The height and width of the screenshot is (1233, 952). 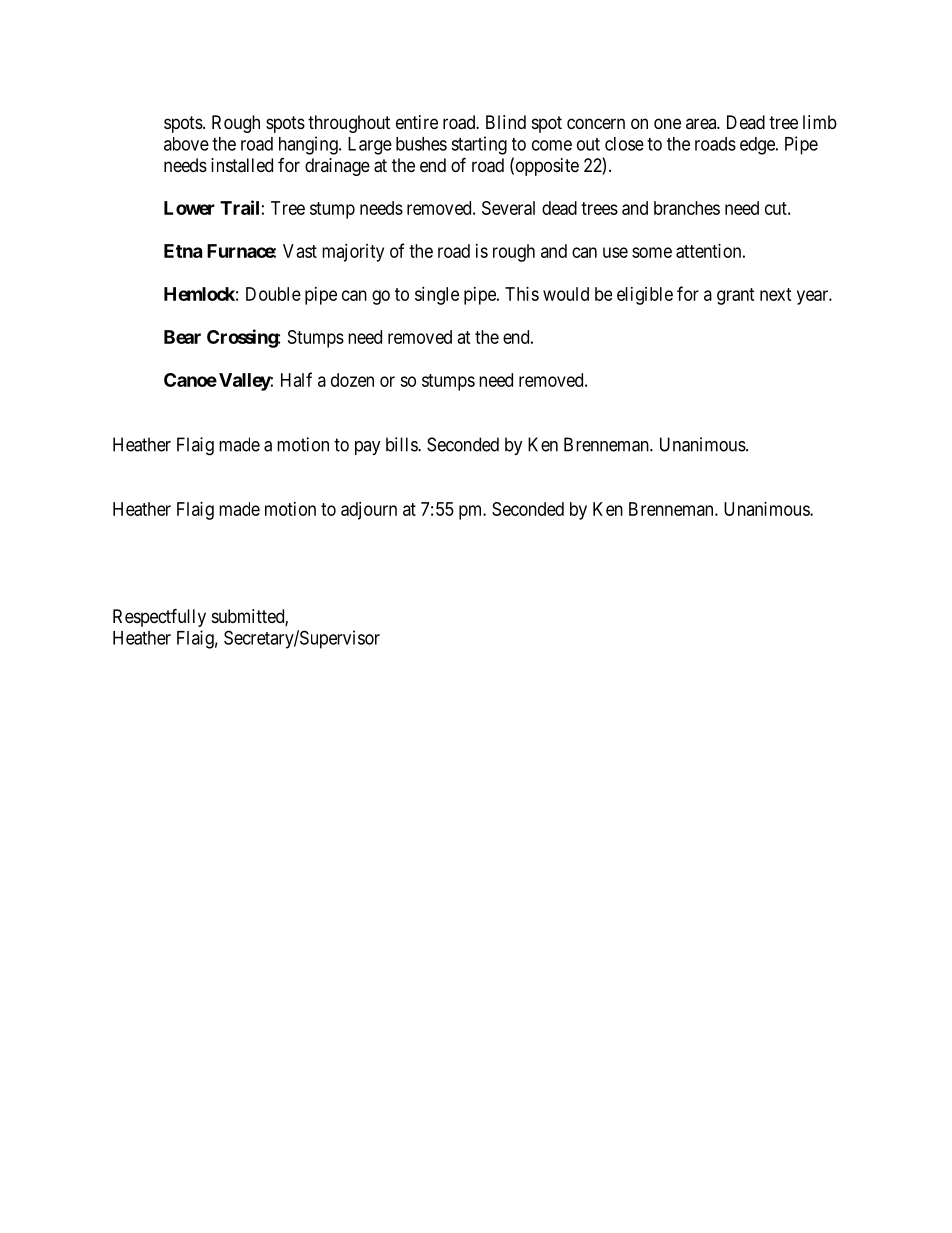 What do you see at coordinates (352, 380) in the screenshot?
I see `dozen` at bounding box center [352, 380].
